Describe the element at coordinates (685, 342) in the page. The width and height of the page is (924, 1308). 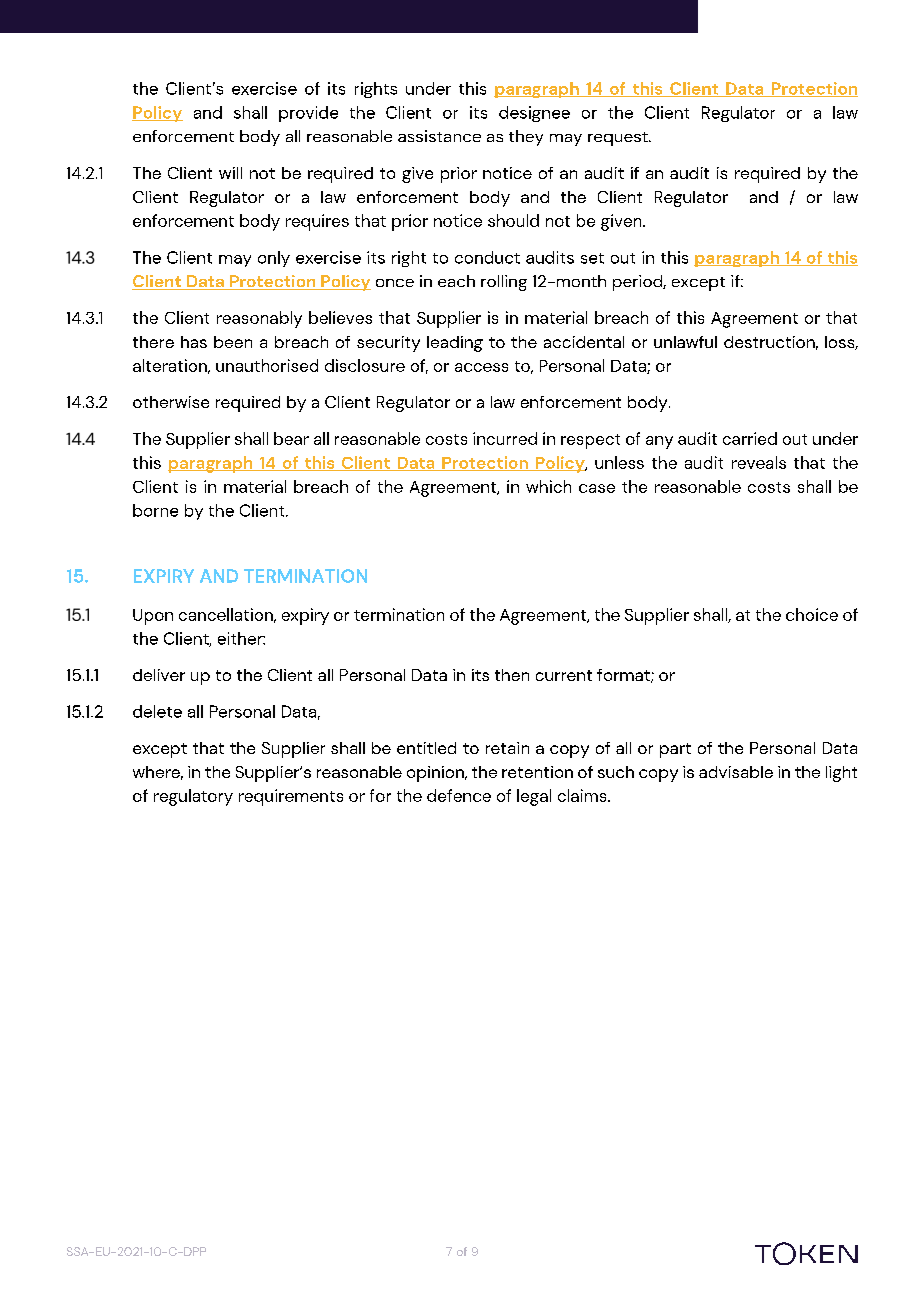
I see `unlawful` at that location.
